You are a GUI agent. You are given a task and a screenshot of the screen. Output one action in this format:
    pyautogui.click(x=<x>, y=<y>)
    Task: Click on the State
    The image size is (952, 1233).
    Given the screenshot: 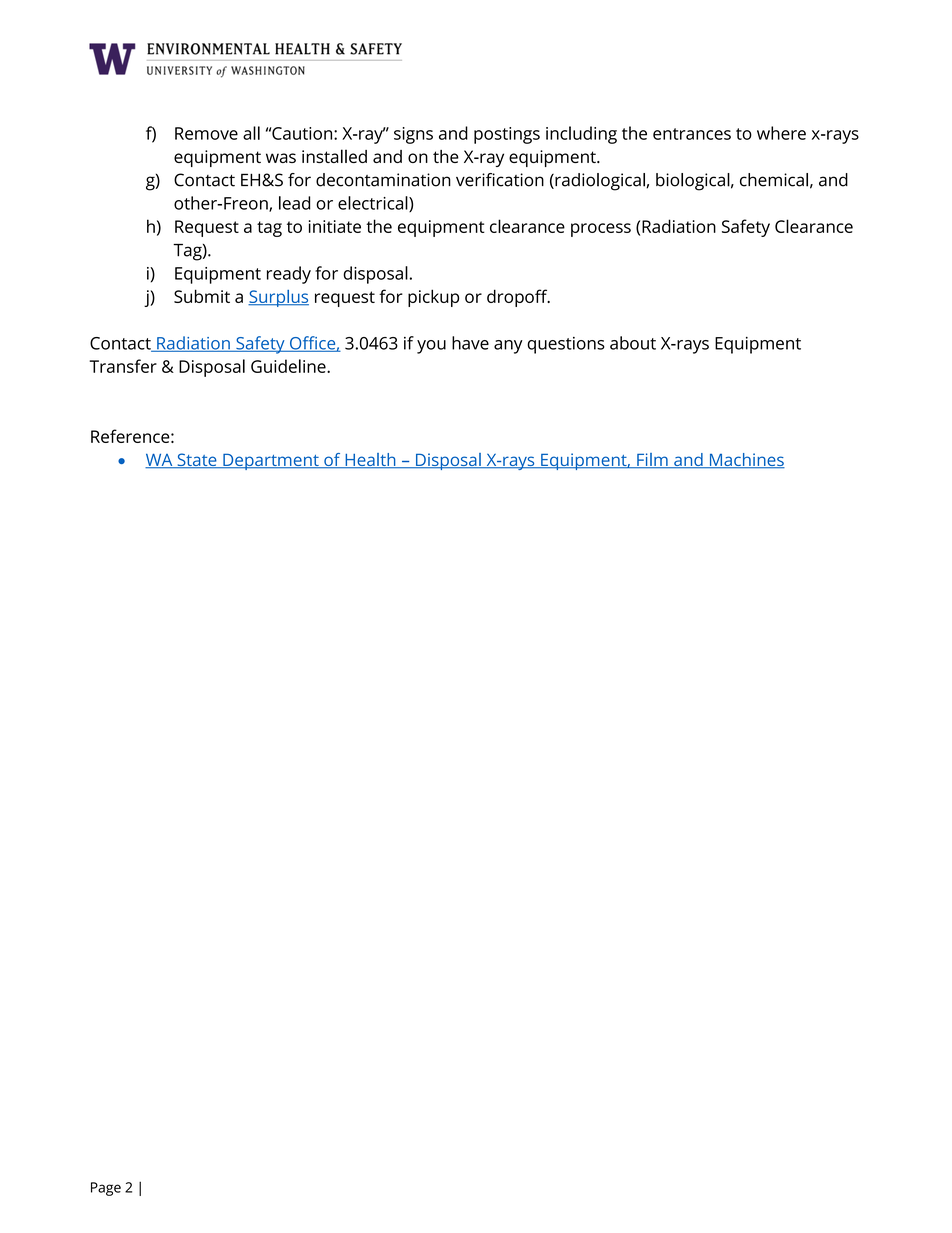 What is the action you would take?
    pyautogui.click(x=197, y=461)
